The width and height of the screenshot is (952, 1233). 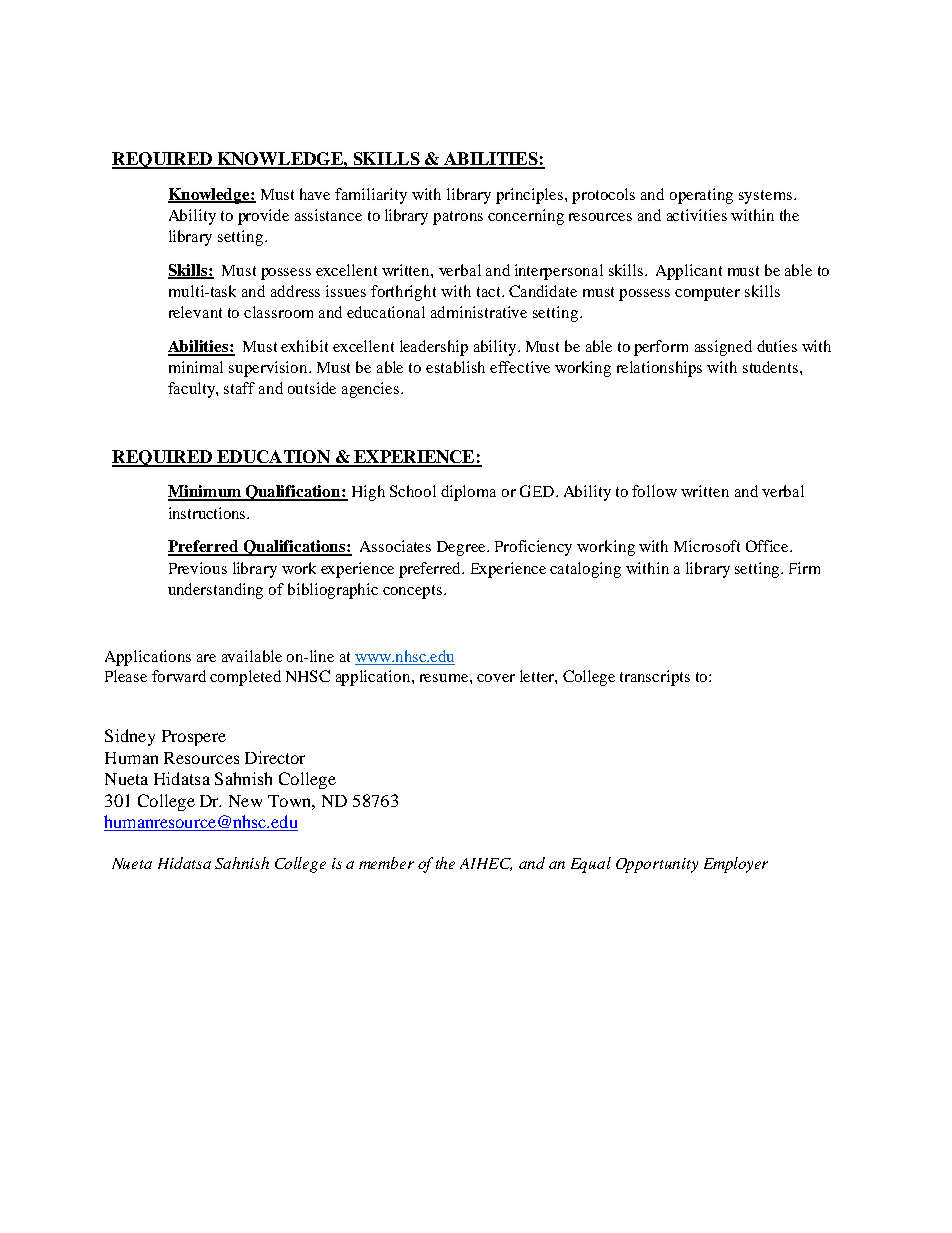 I want to click on patrons, so click(x=458, y=218).
